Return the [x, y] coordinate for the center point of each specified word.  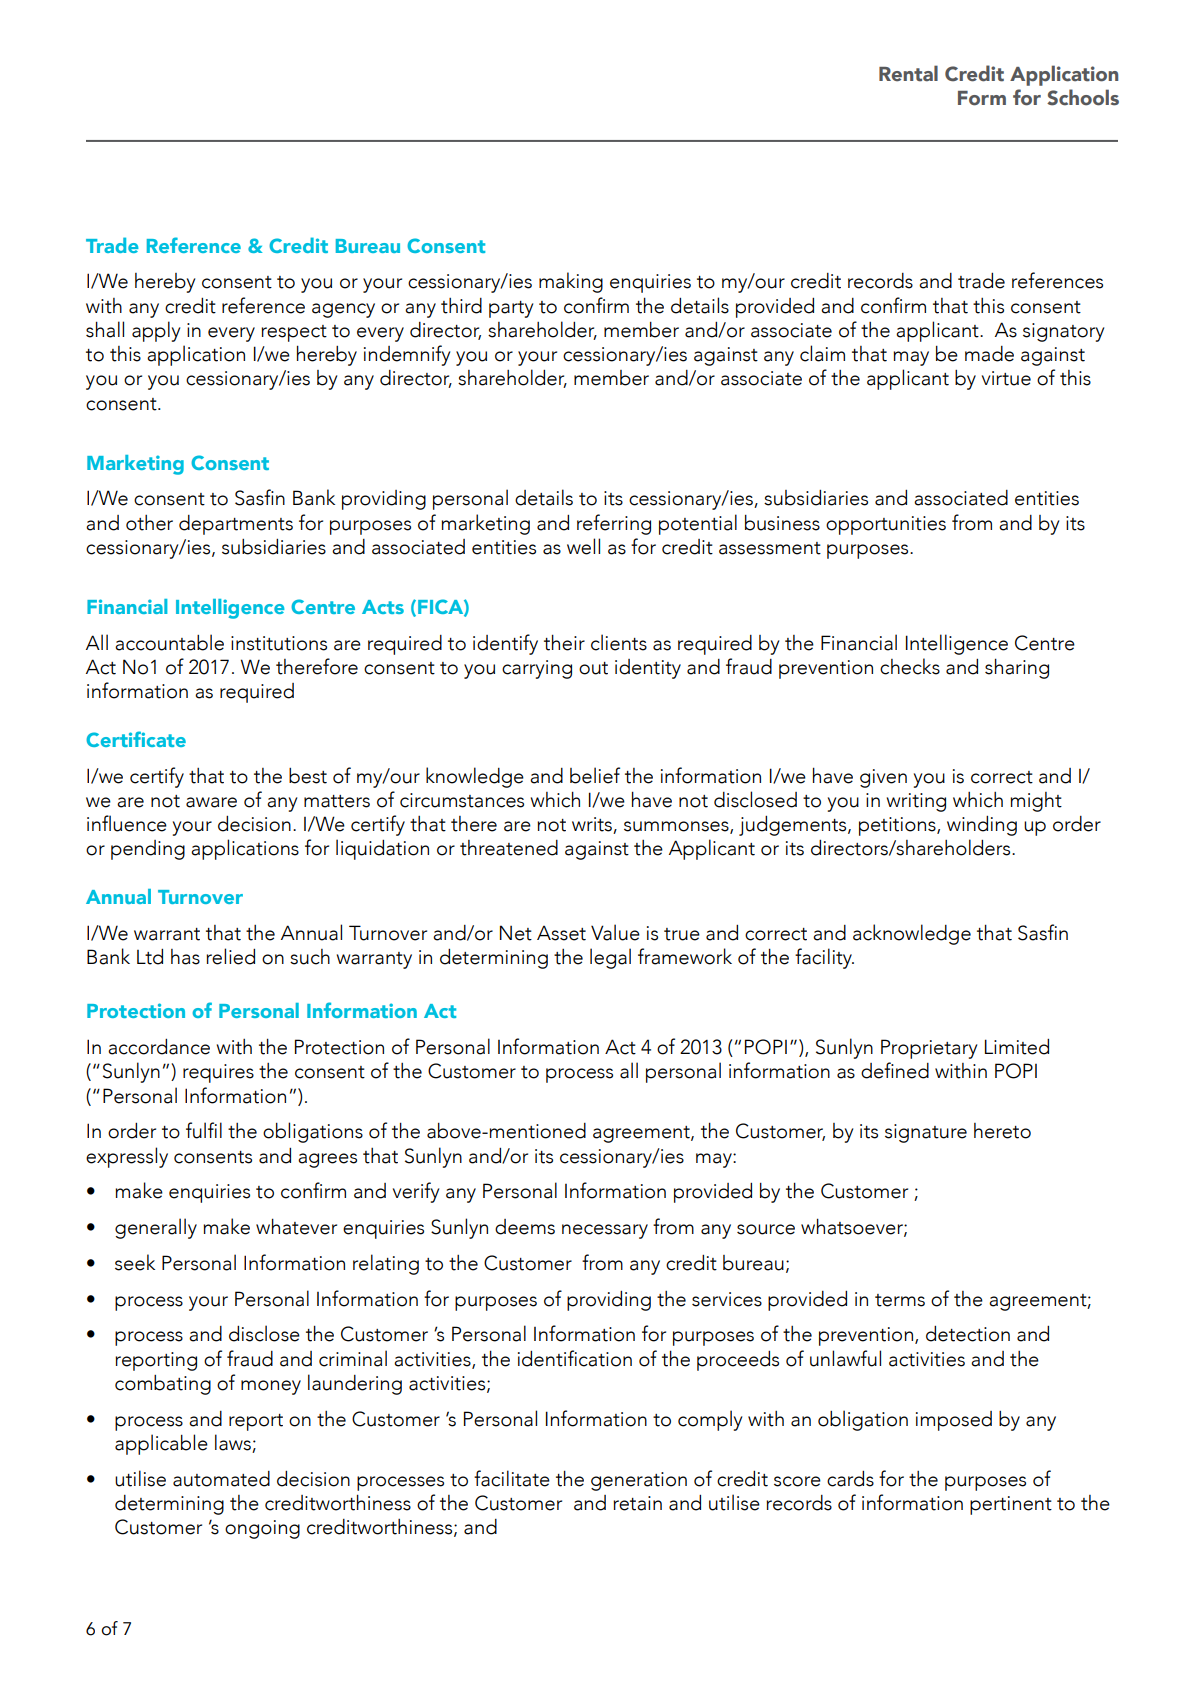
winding [982, 826]
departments [236, 525]
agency [343, 310]
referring [614, 524]
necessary [605, 1231]
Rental [908, 73]
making [571, 282]
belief [595, 775]
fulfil [204, 1130]
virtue [1006, 378]
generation [639, 1481]
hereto [1002, 1131]
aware [211, 802]
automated [221, 1479]
